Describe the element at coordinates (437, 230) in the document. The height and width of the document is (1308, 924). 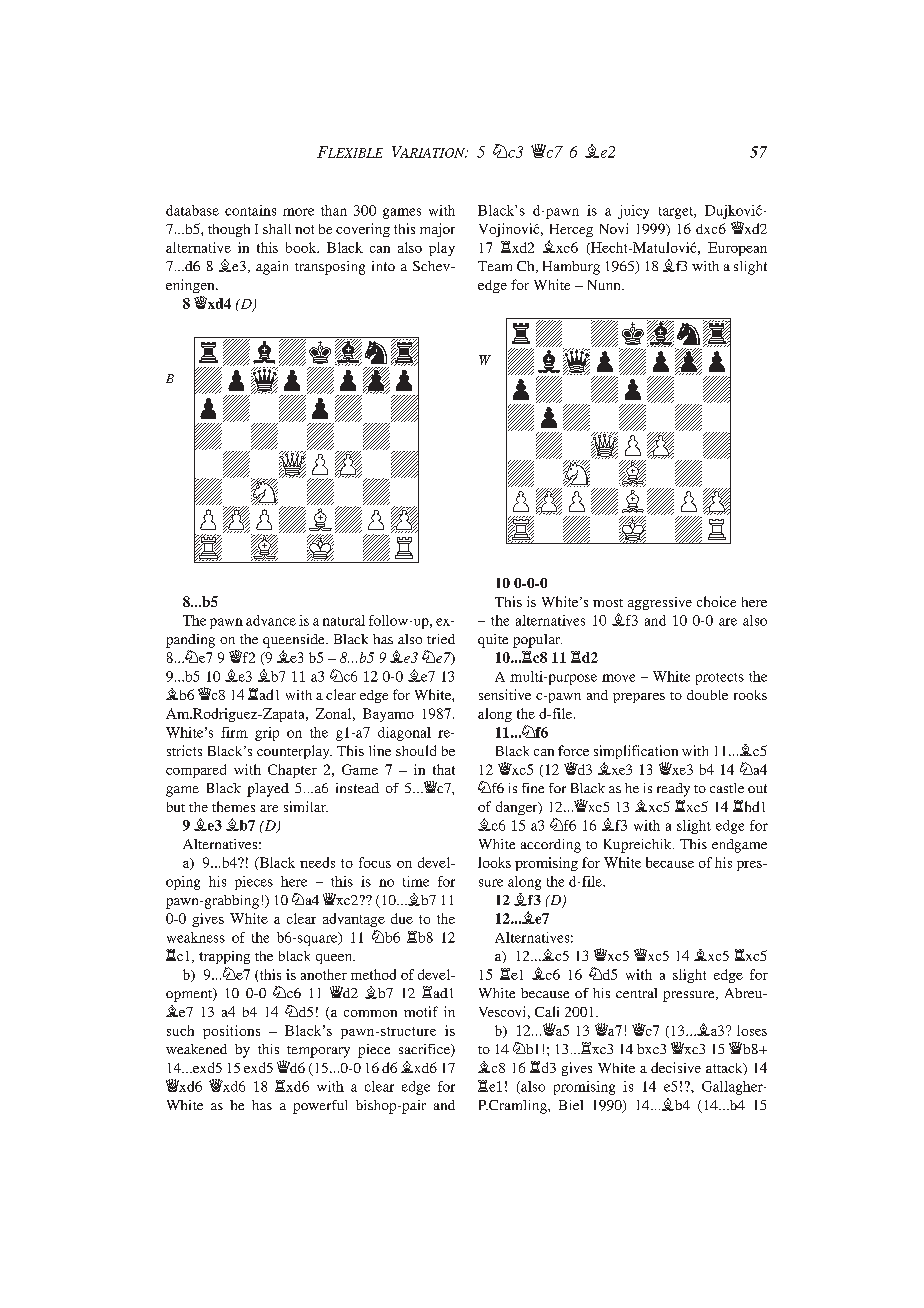
I see `major` at that location.
